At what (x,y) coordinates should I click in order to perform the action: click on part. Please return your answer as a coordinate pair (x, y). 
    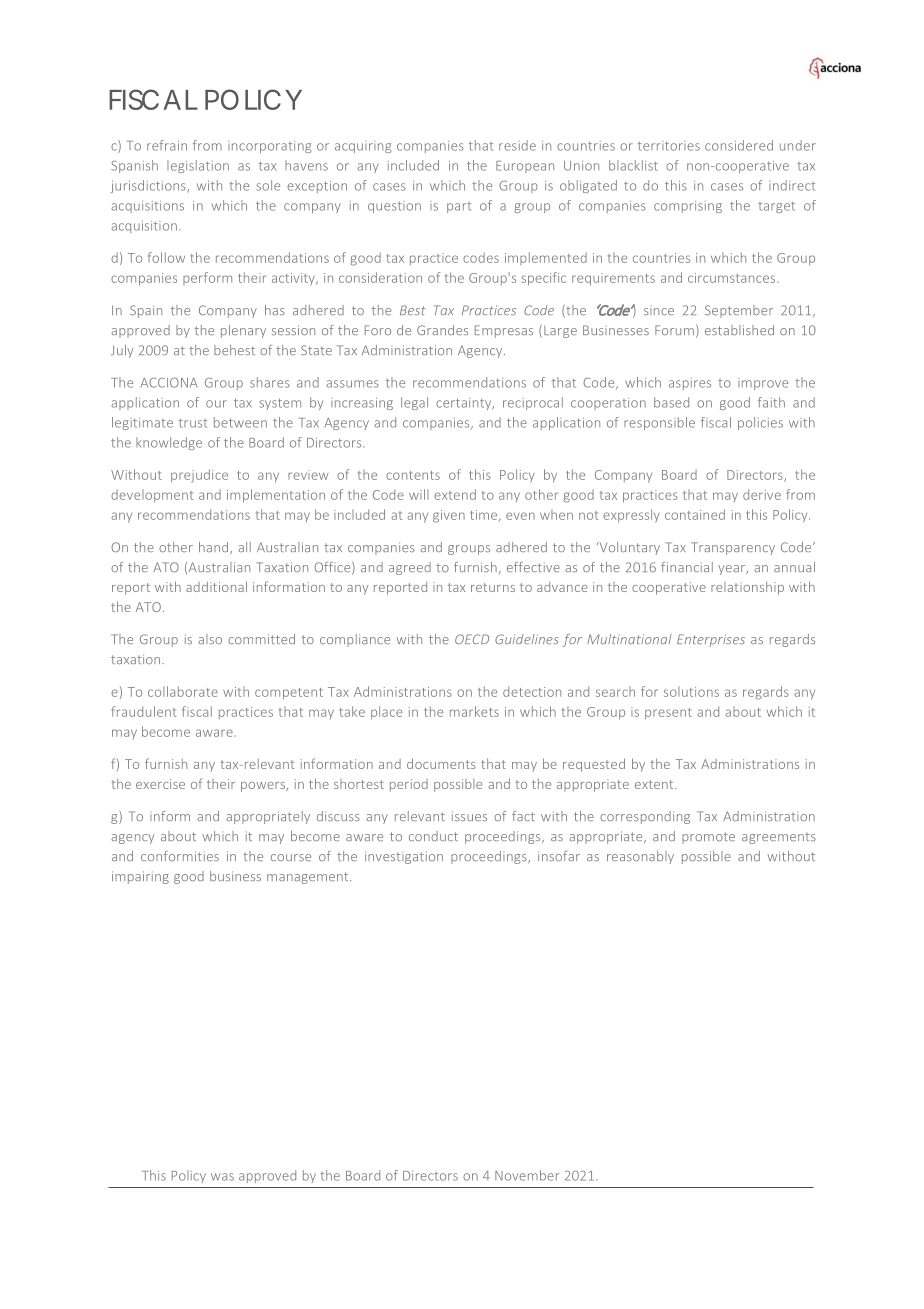
    Looking at the image, I should click on (459, 207).
